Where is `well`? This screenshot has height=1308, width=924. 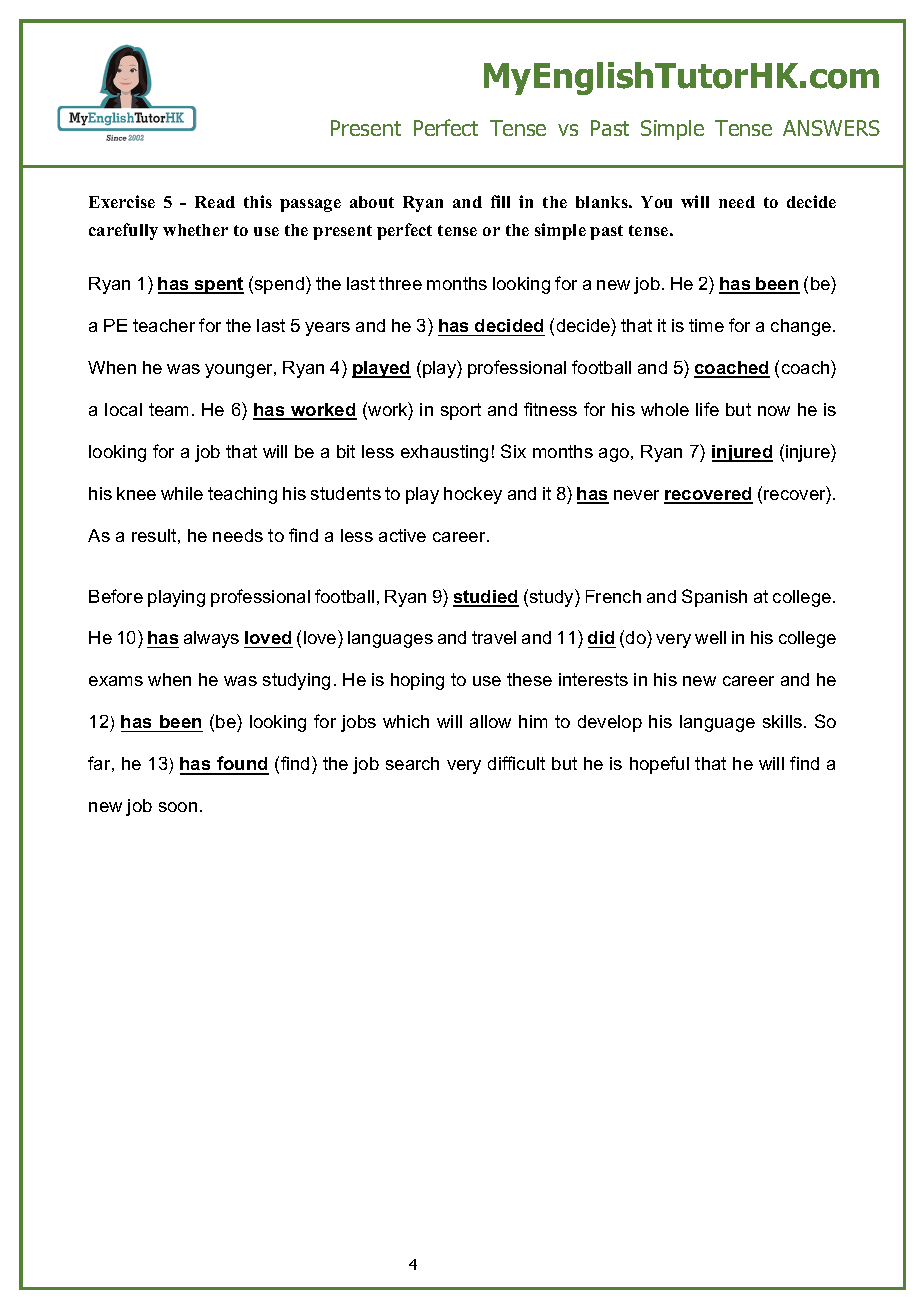
well is located at coordinates (710, 637).
